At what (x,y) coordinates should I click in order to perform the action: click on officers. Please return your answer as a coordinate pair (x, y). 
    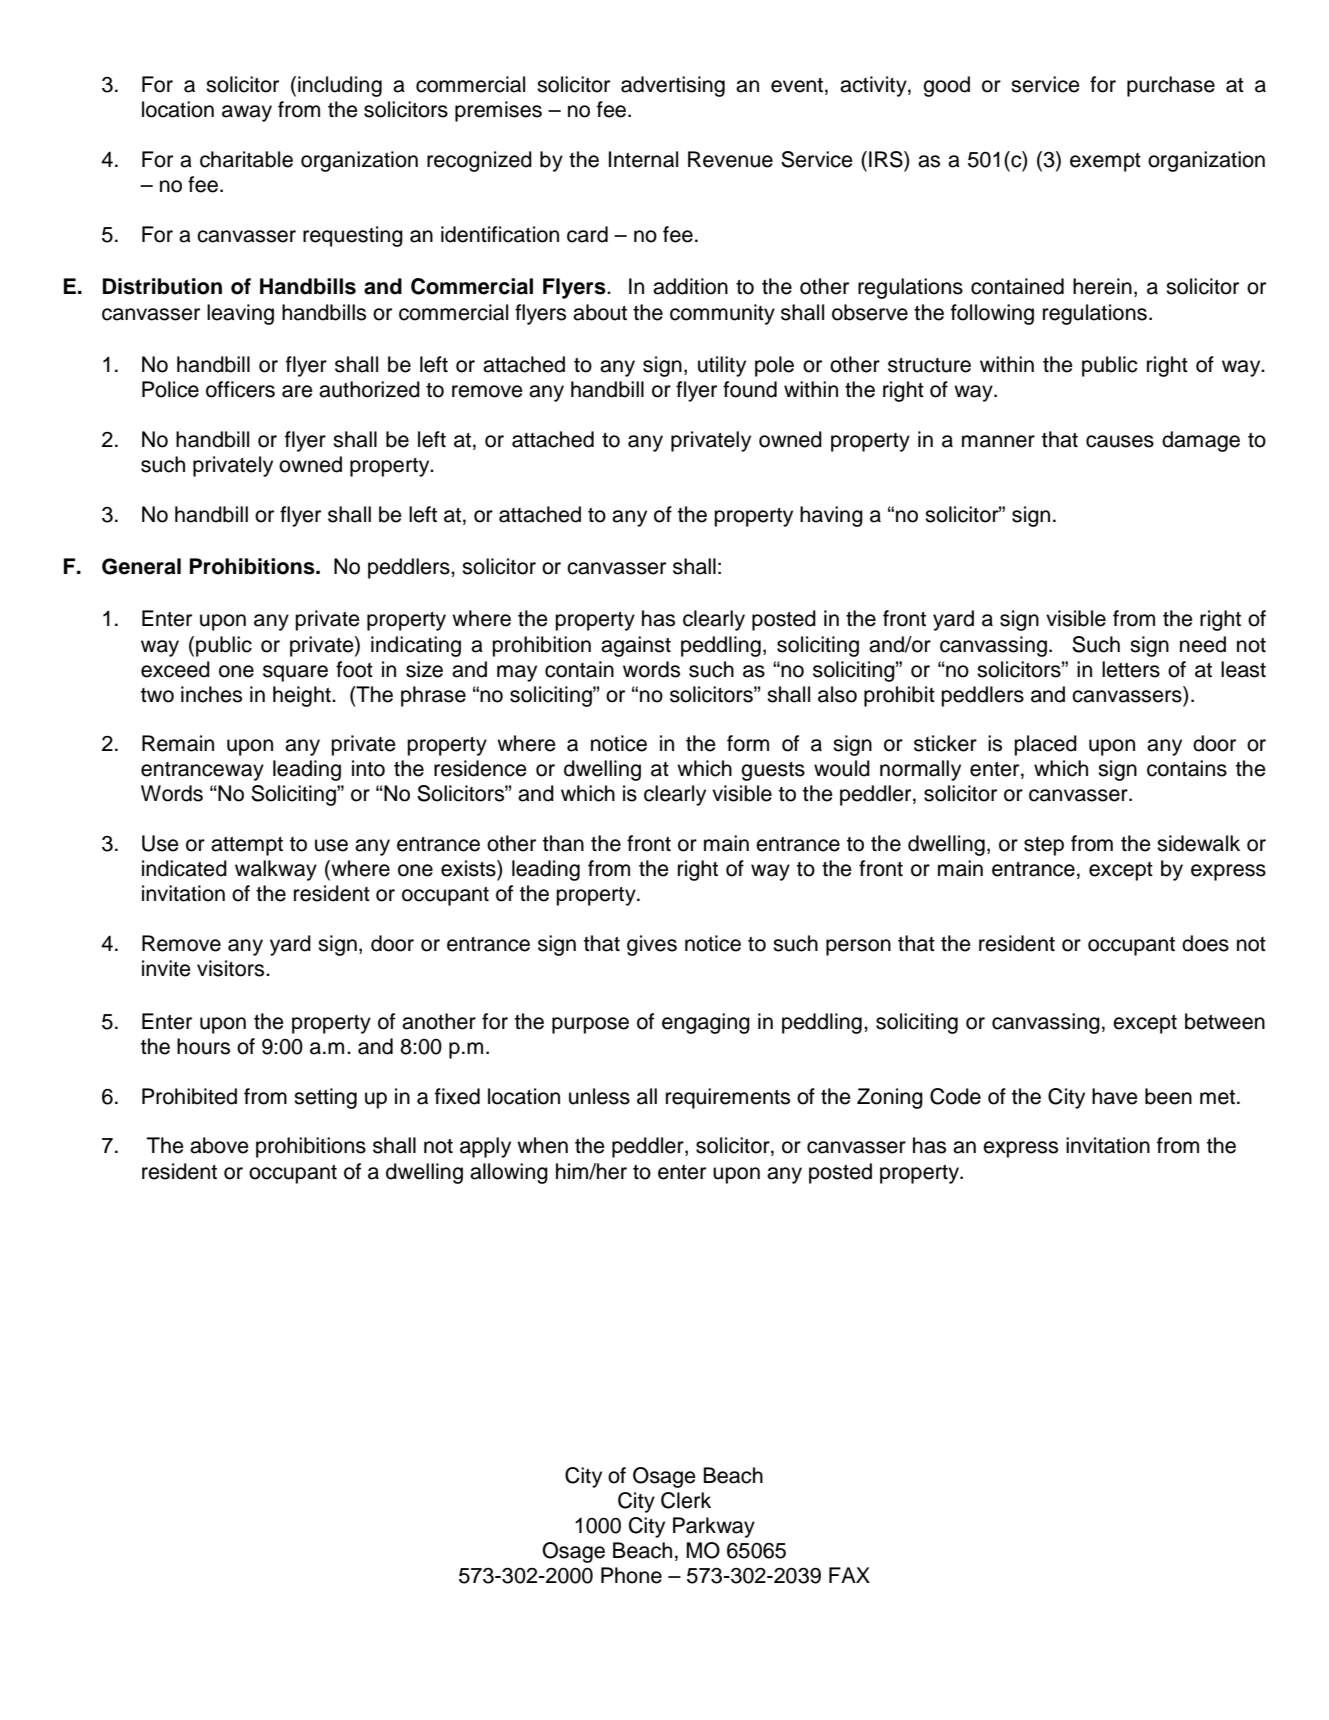
    Looking at the image, I should click on (240, 389).
